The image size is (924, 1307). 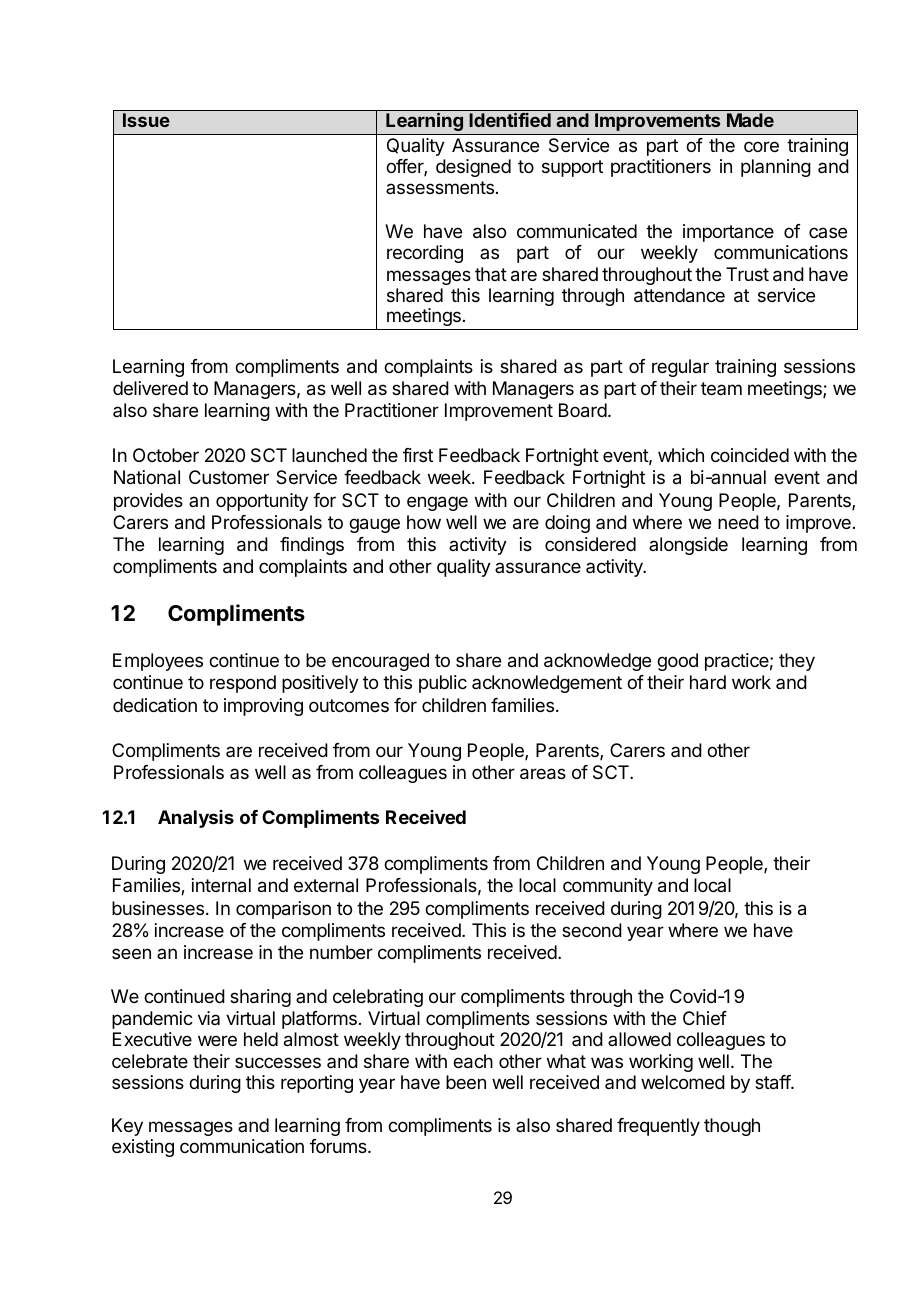 I want to click on designed, so click(x=473, y=168).
